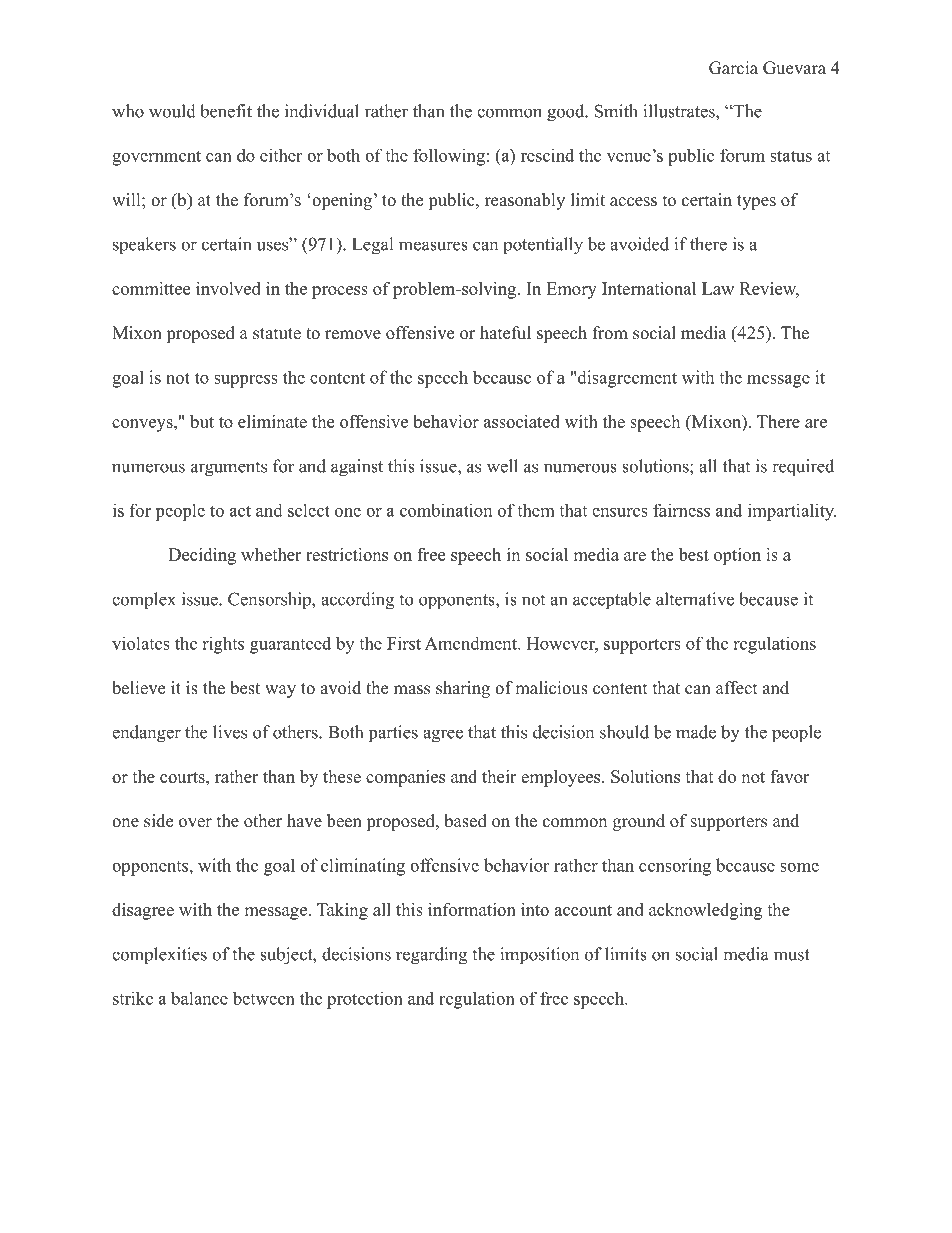 The width and height of the screenshot is (952, 1233). Describe the element at coordinates (230, 732) in the screenshot. I see `lives` at that location.
